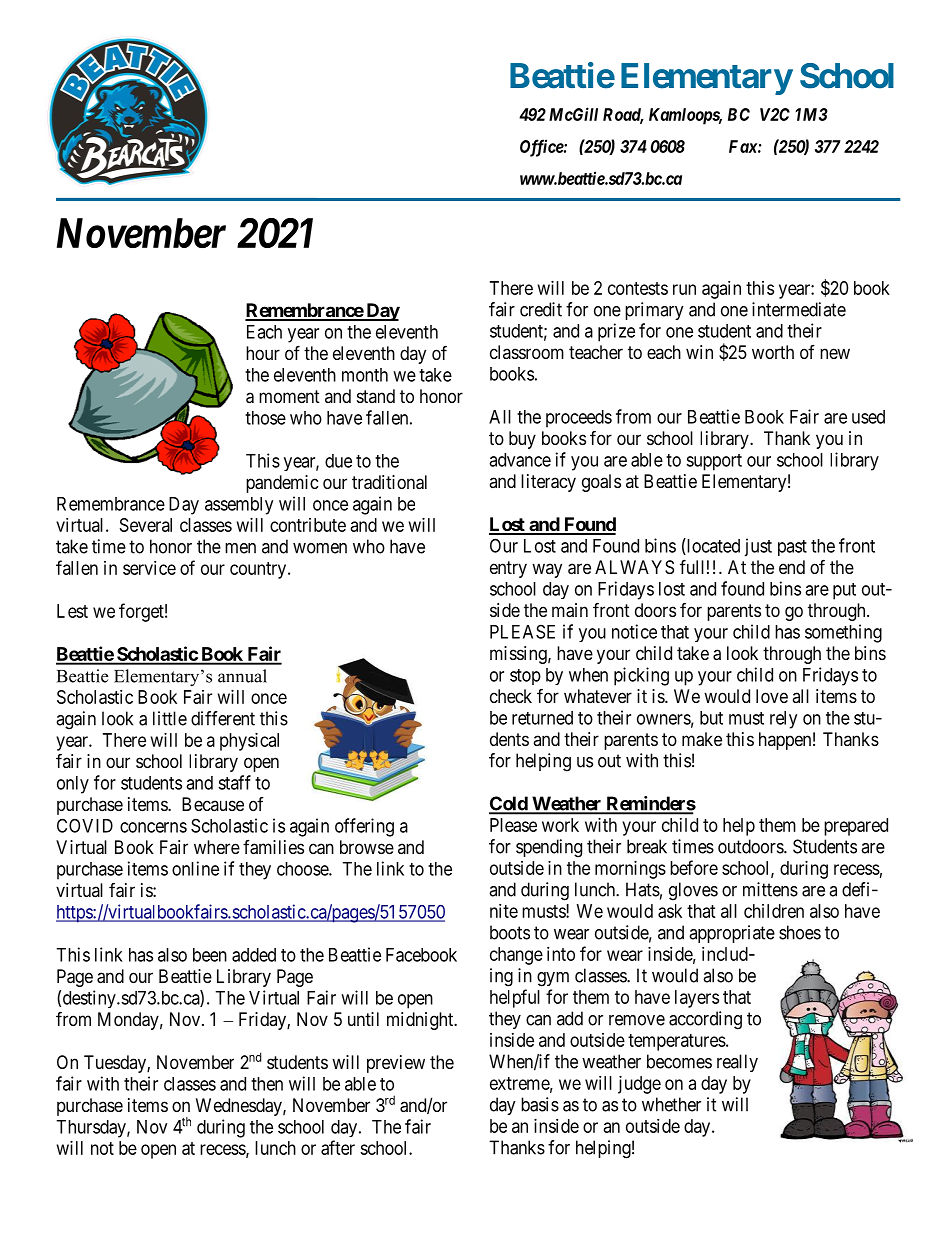  I want to click on credit, so click(541, 309).
